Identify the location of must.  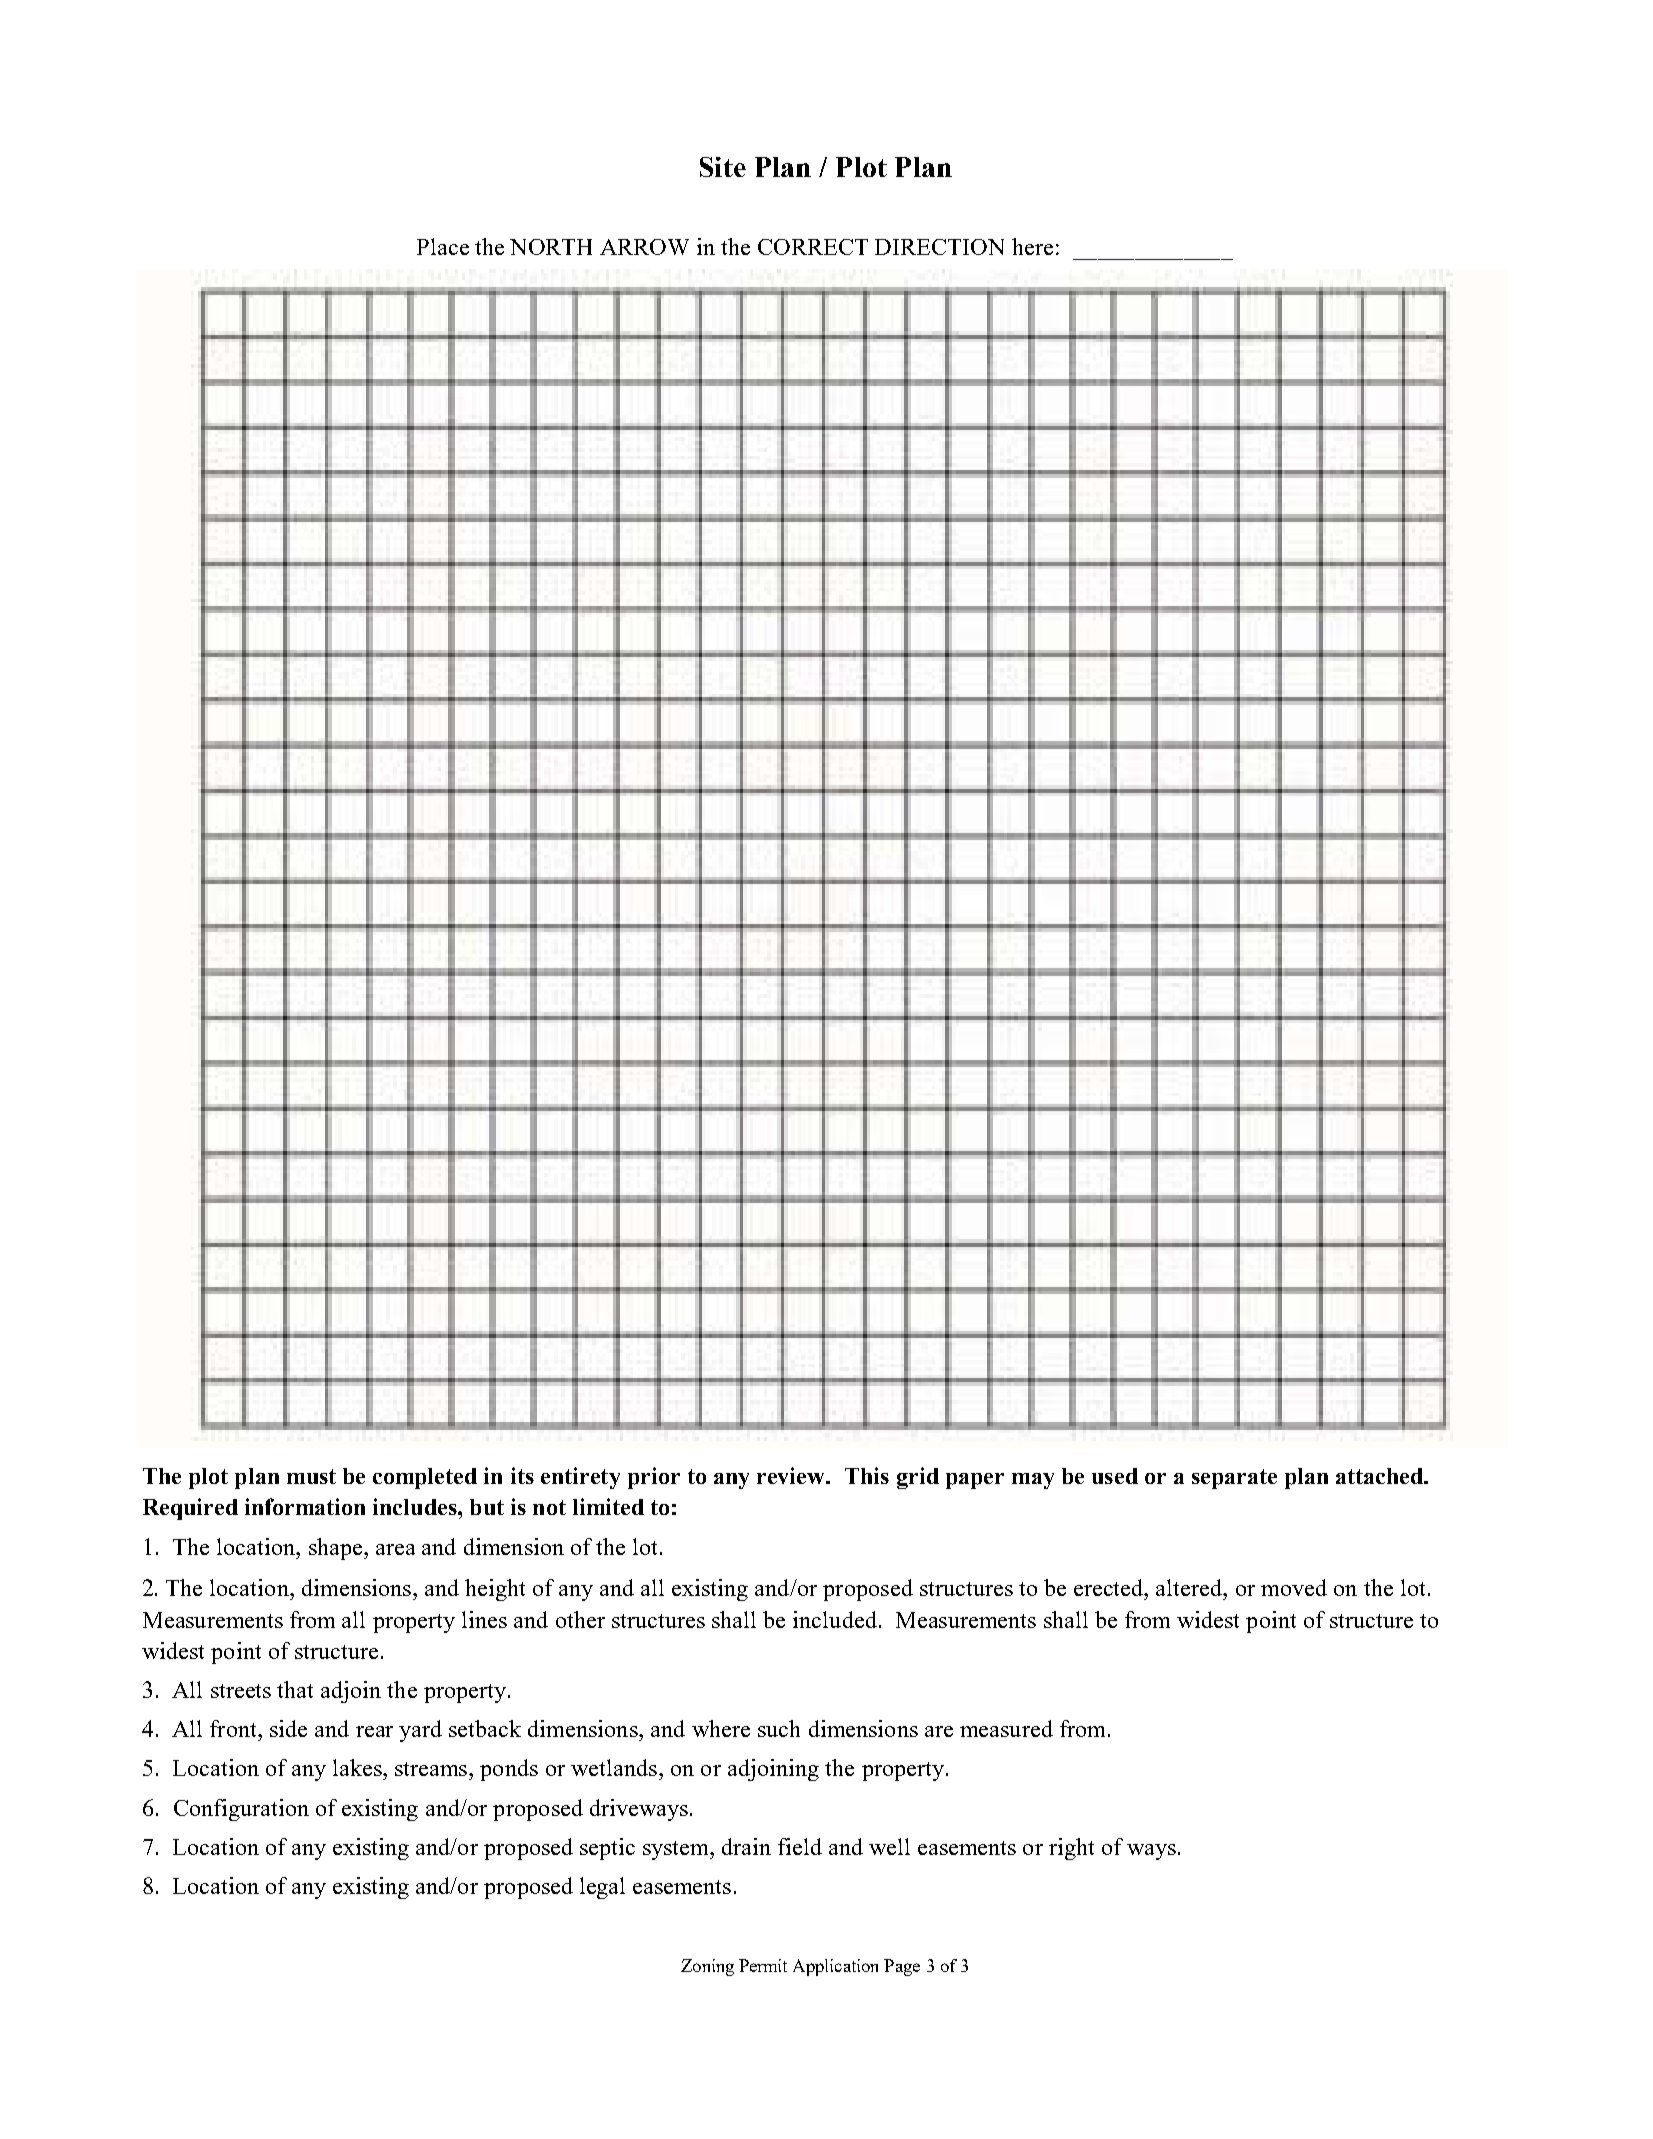
(311, 1476).
